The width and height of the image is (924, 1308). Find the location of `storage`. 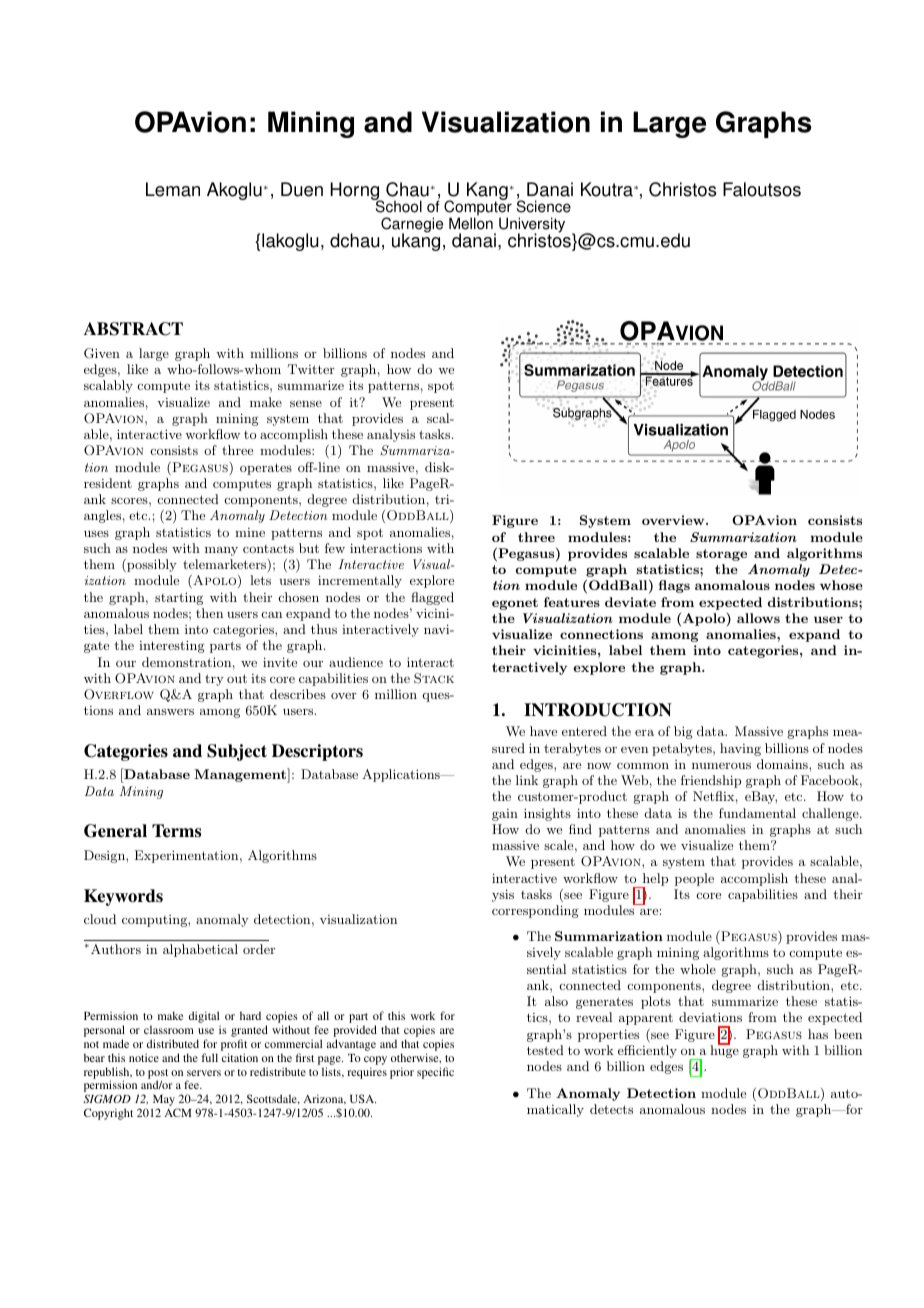

storage is located at coordinates (721, 555).
